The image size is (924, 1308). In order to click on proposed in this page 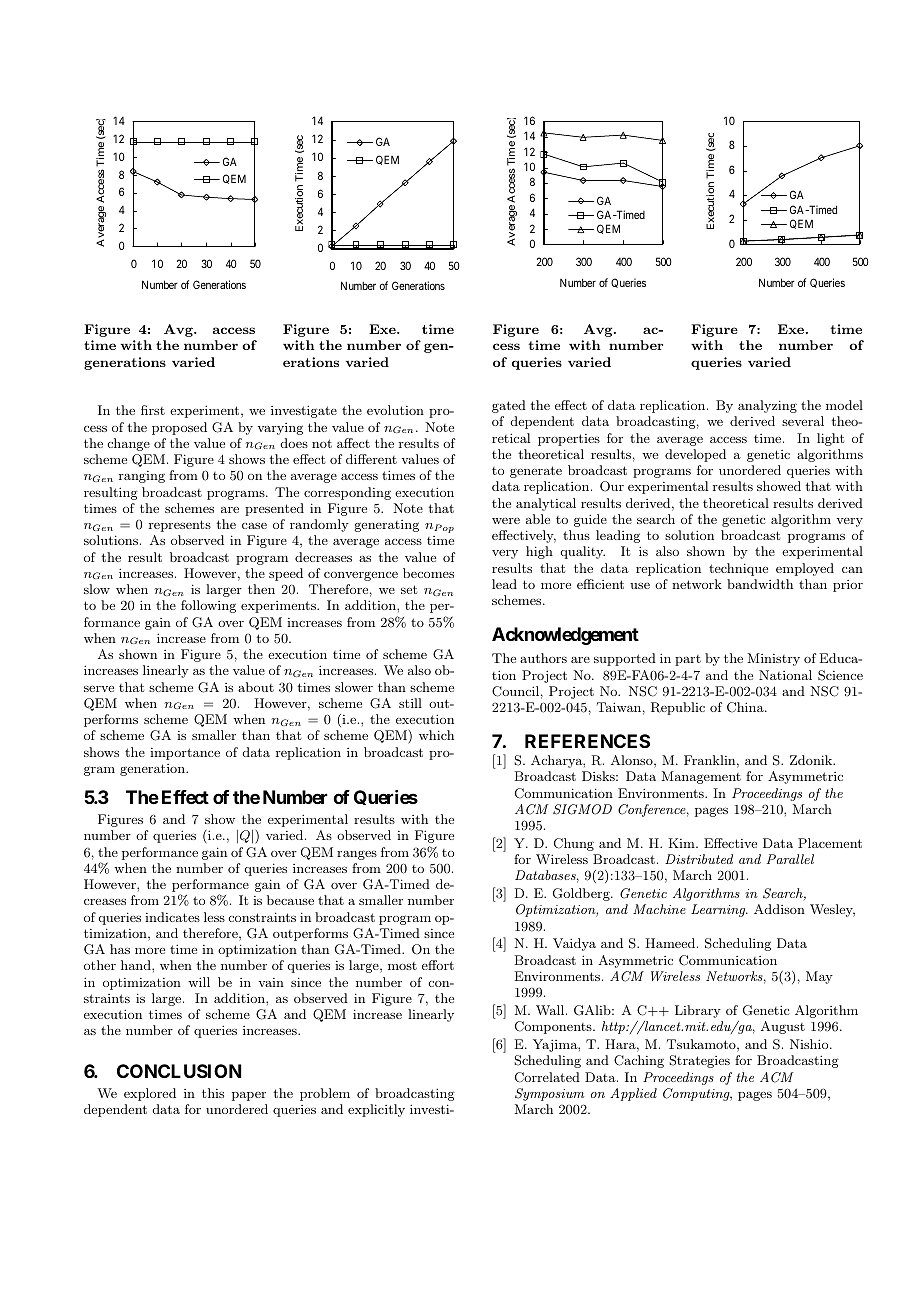, I will do `click(179, 428)`.
